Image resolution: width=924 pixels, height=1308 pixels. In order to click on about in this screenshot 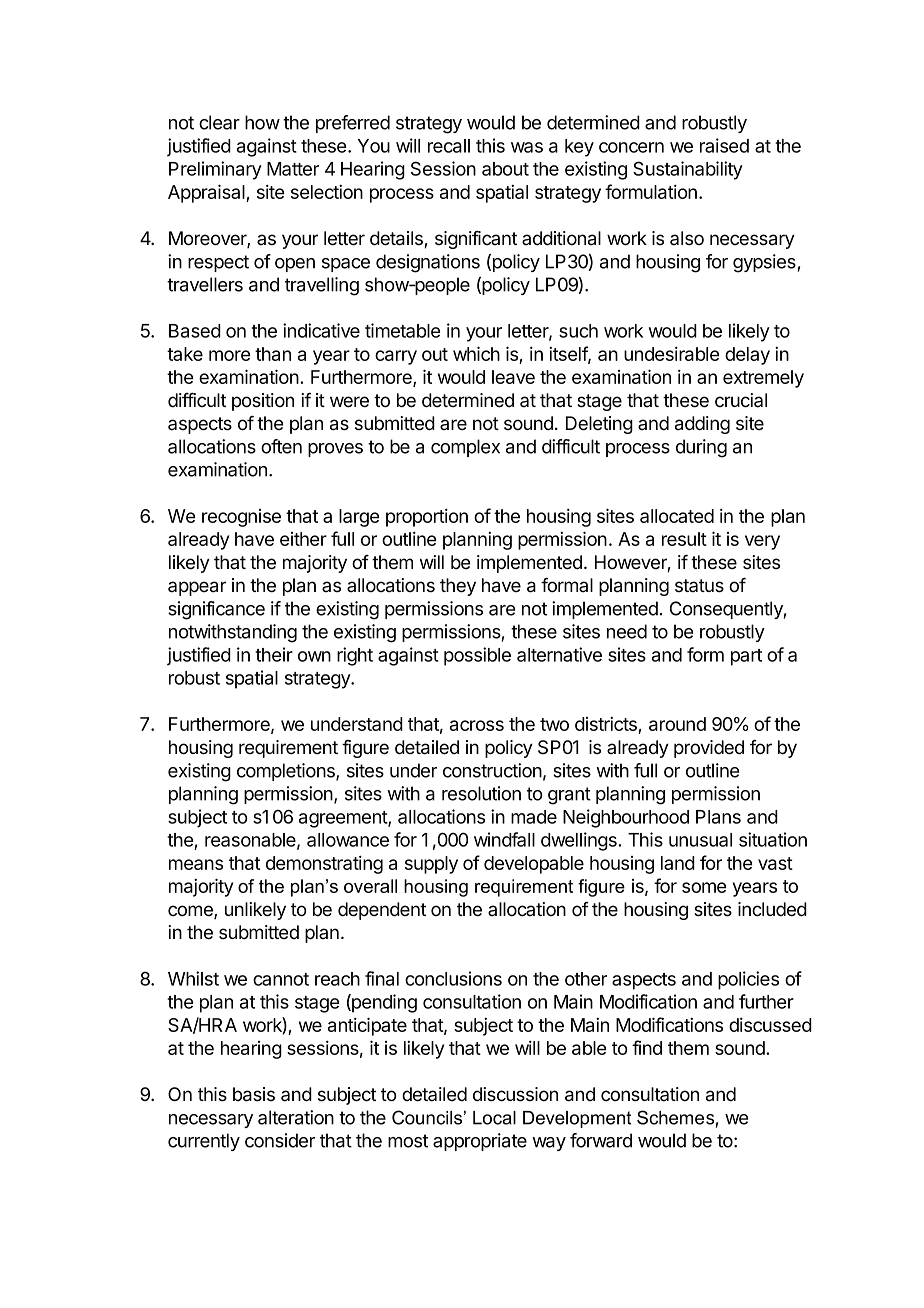, I will do `click(505, 169)`.
